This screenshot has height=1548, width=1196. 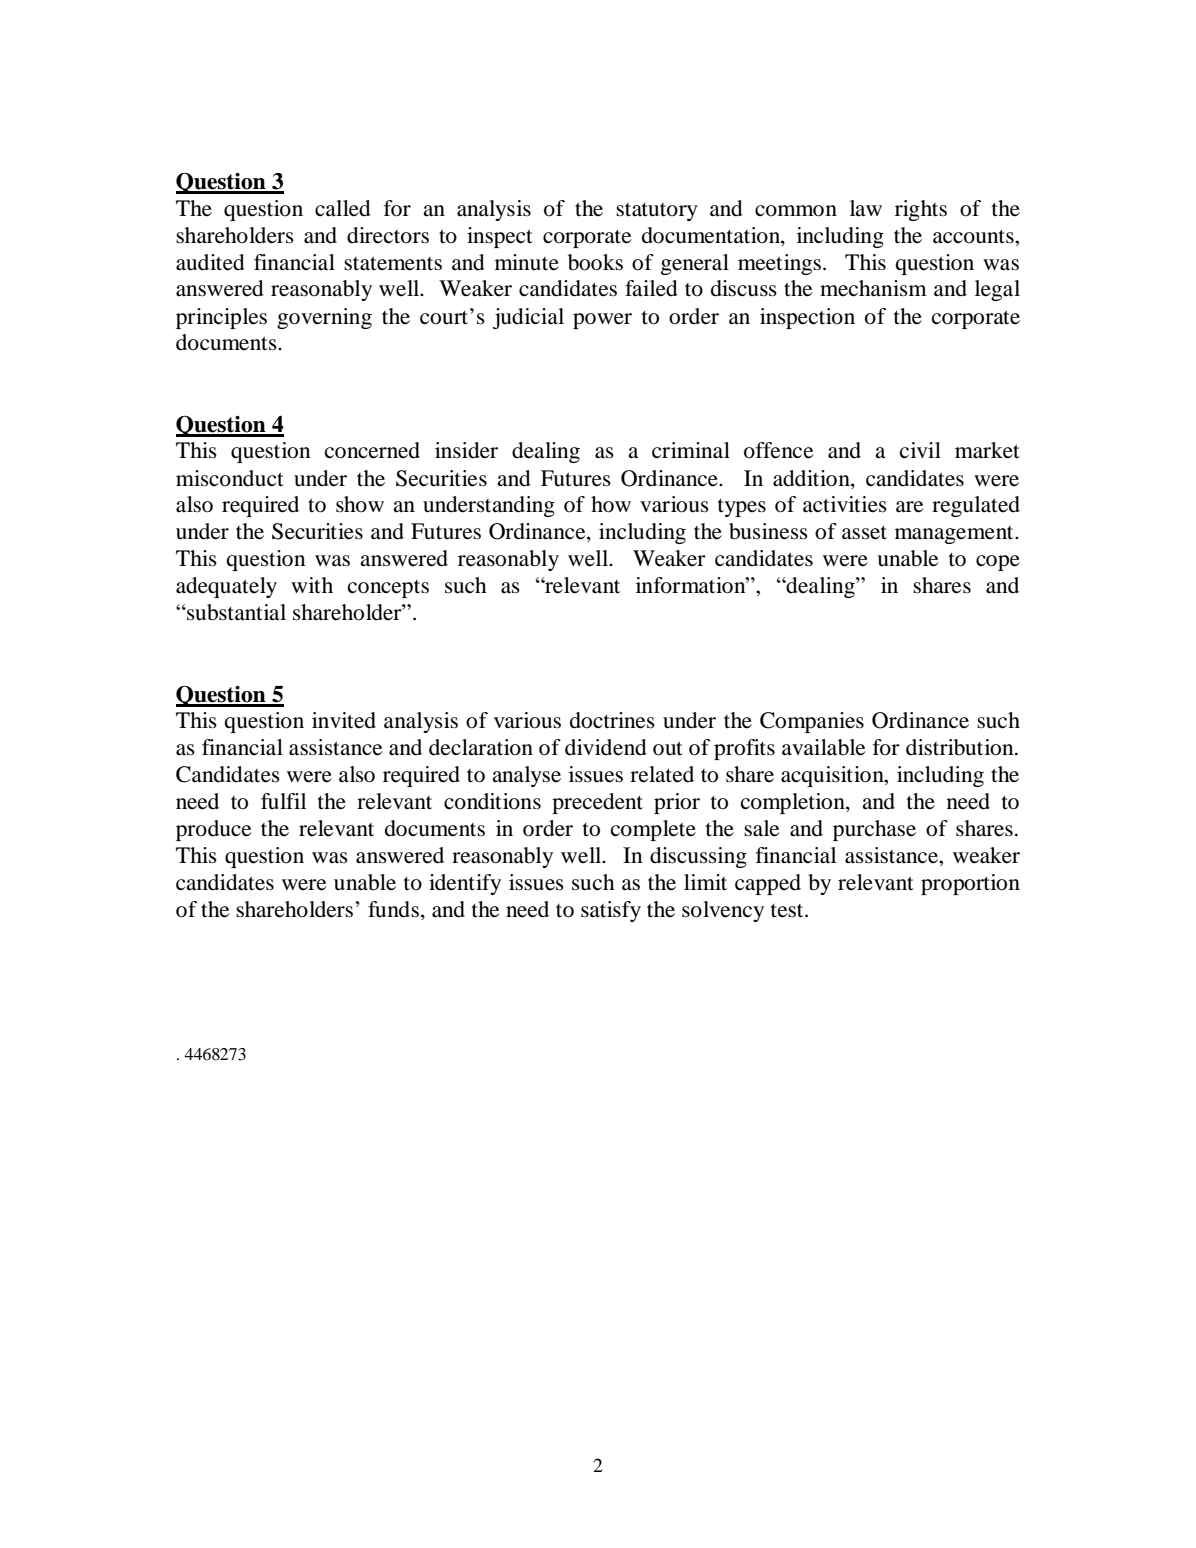 I want to click on funds, so click(x=393, y=909).
